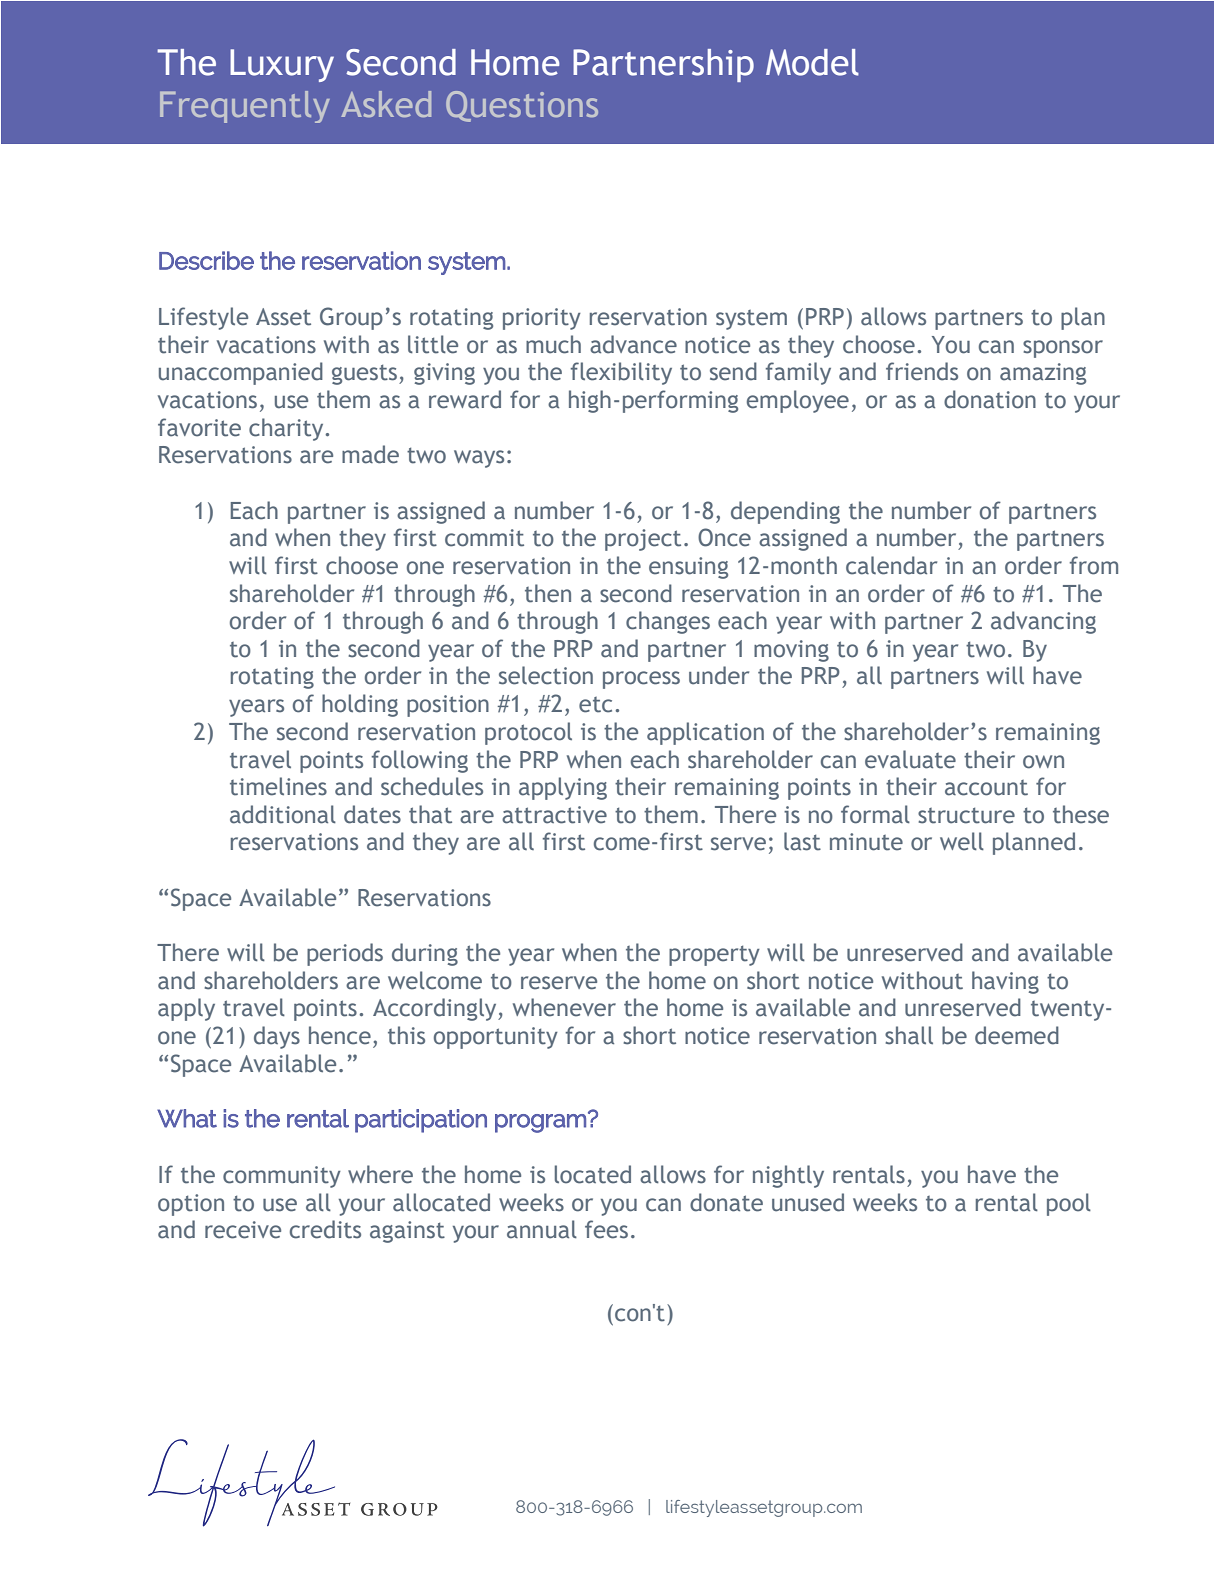 The width and height of the screenshot is (1214, 1571). Describe the element at coordinates (606, 1229) in the screenshot. I see `fees` at that location.
